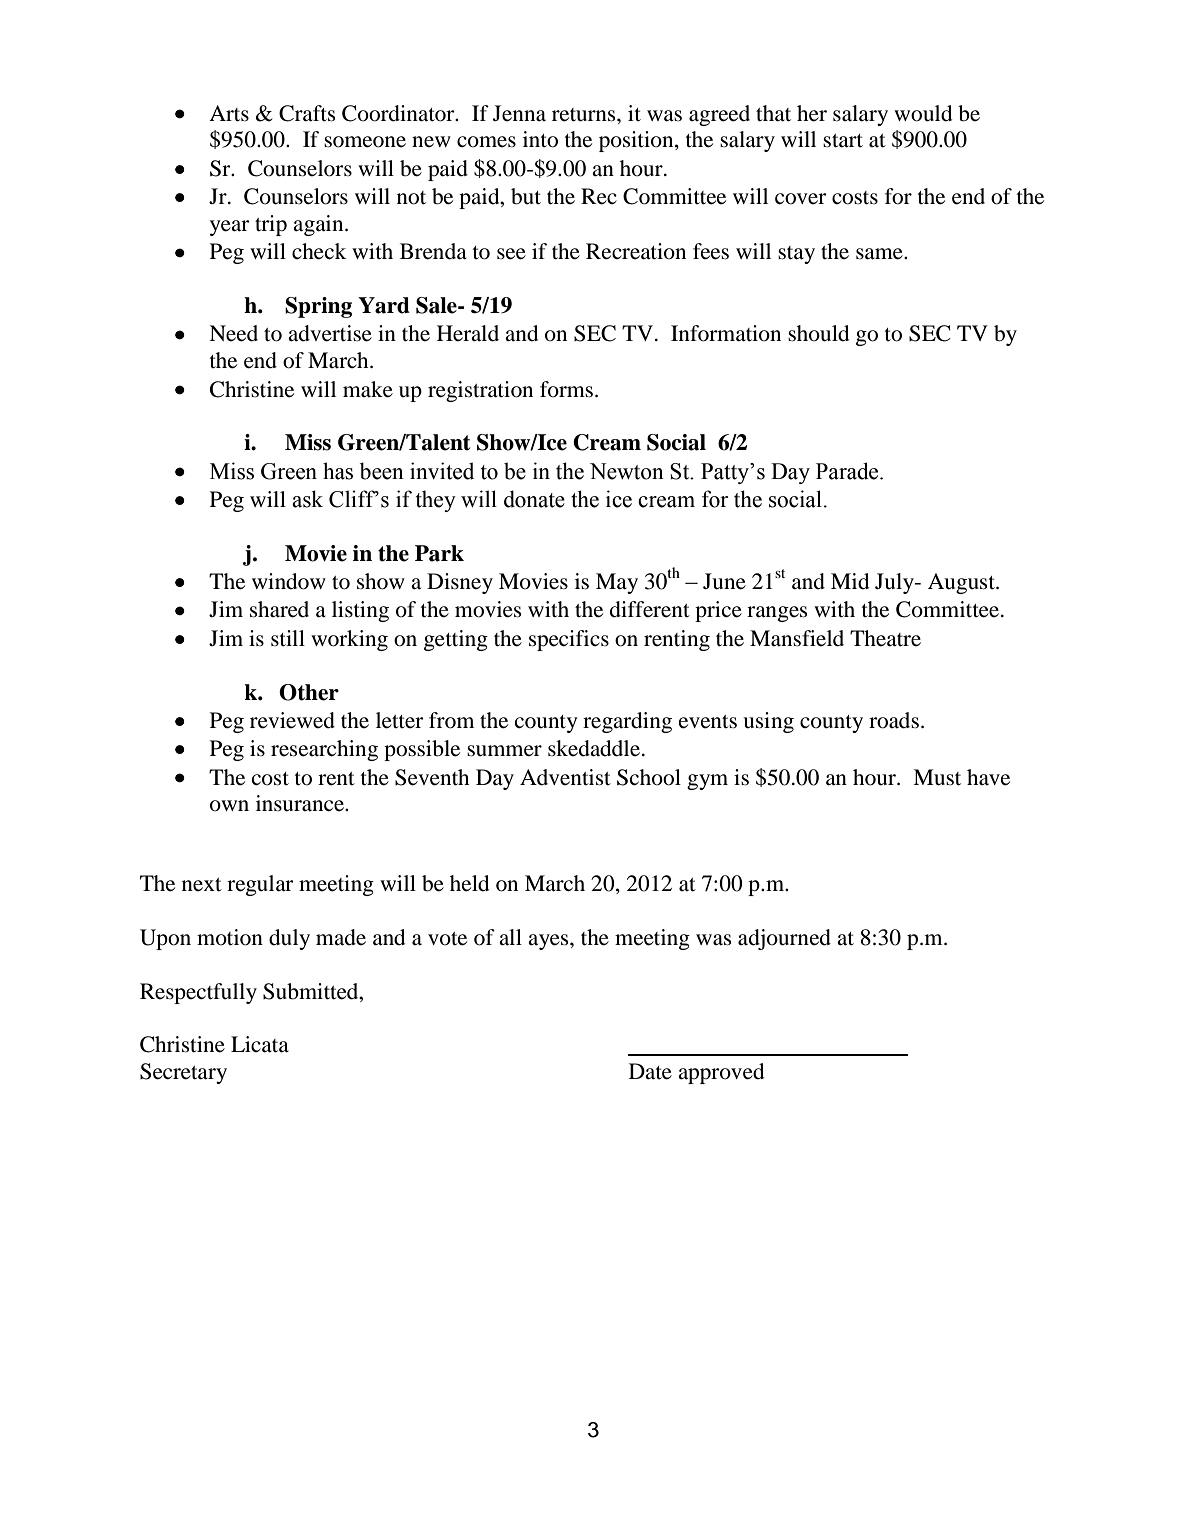  I want to click on Secretary, so click(183, 1073).
